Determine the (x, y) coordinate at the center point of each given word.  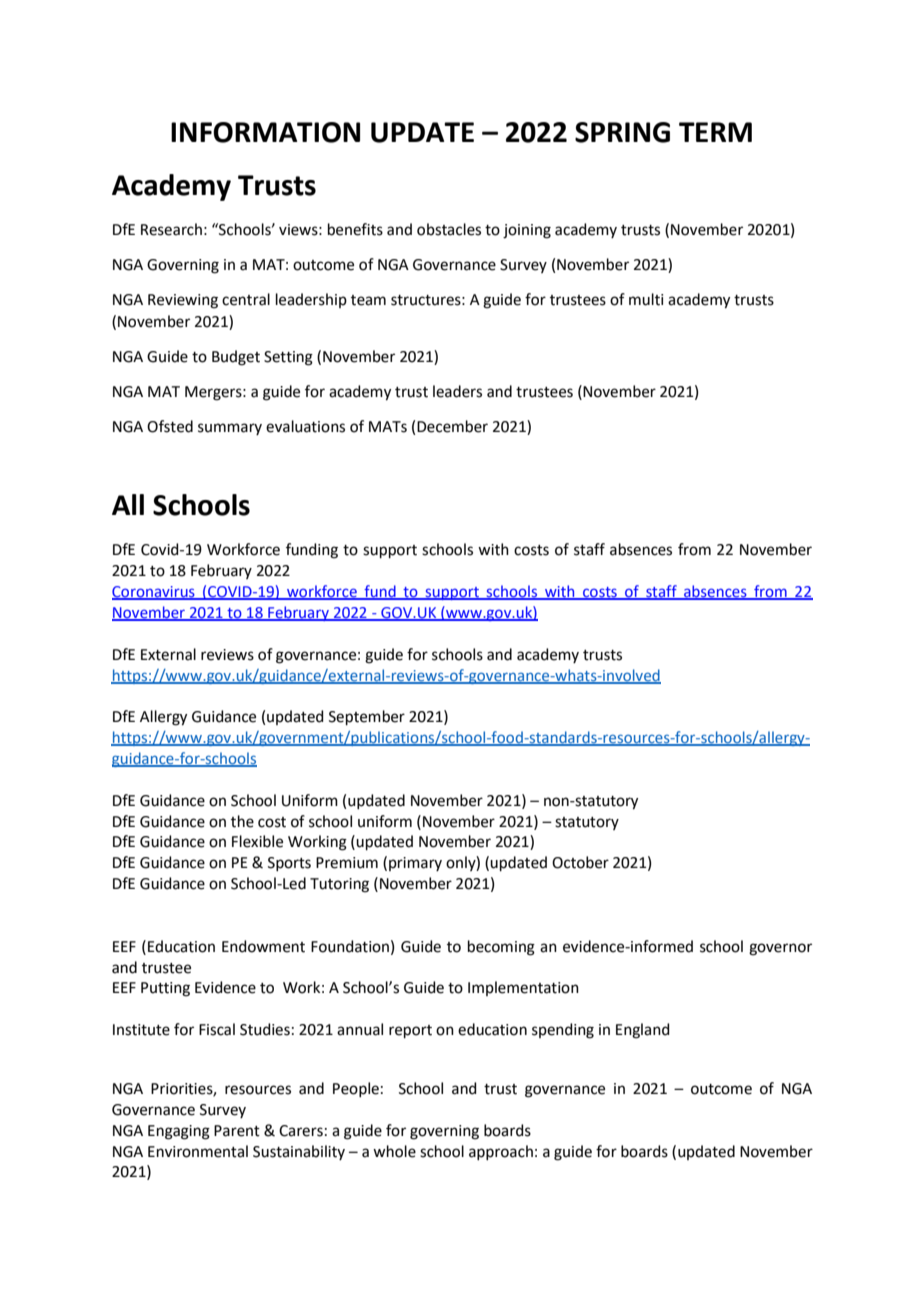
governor (780, 949)
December (452, 426)
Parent (237, 1131)
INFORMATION (265, 132)
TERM (715, 132)
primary (415, 864)
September (367, 717)
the (242, 821)
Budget (236, 358)
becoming (501, 948)
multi (646, 299)
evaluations (305, 426)
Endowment (263, 946)
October (580, 862)
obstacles (449, 229)
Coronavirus (154, 593)
